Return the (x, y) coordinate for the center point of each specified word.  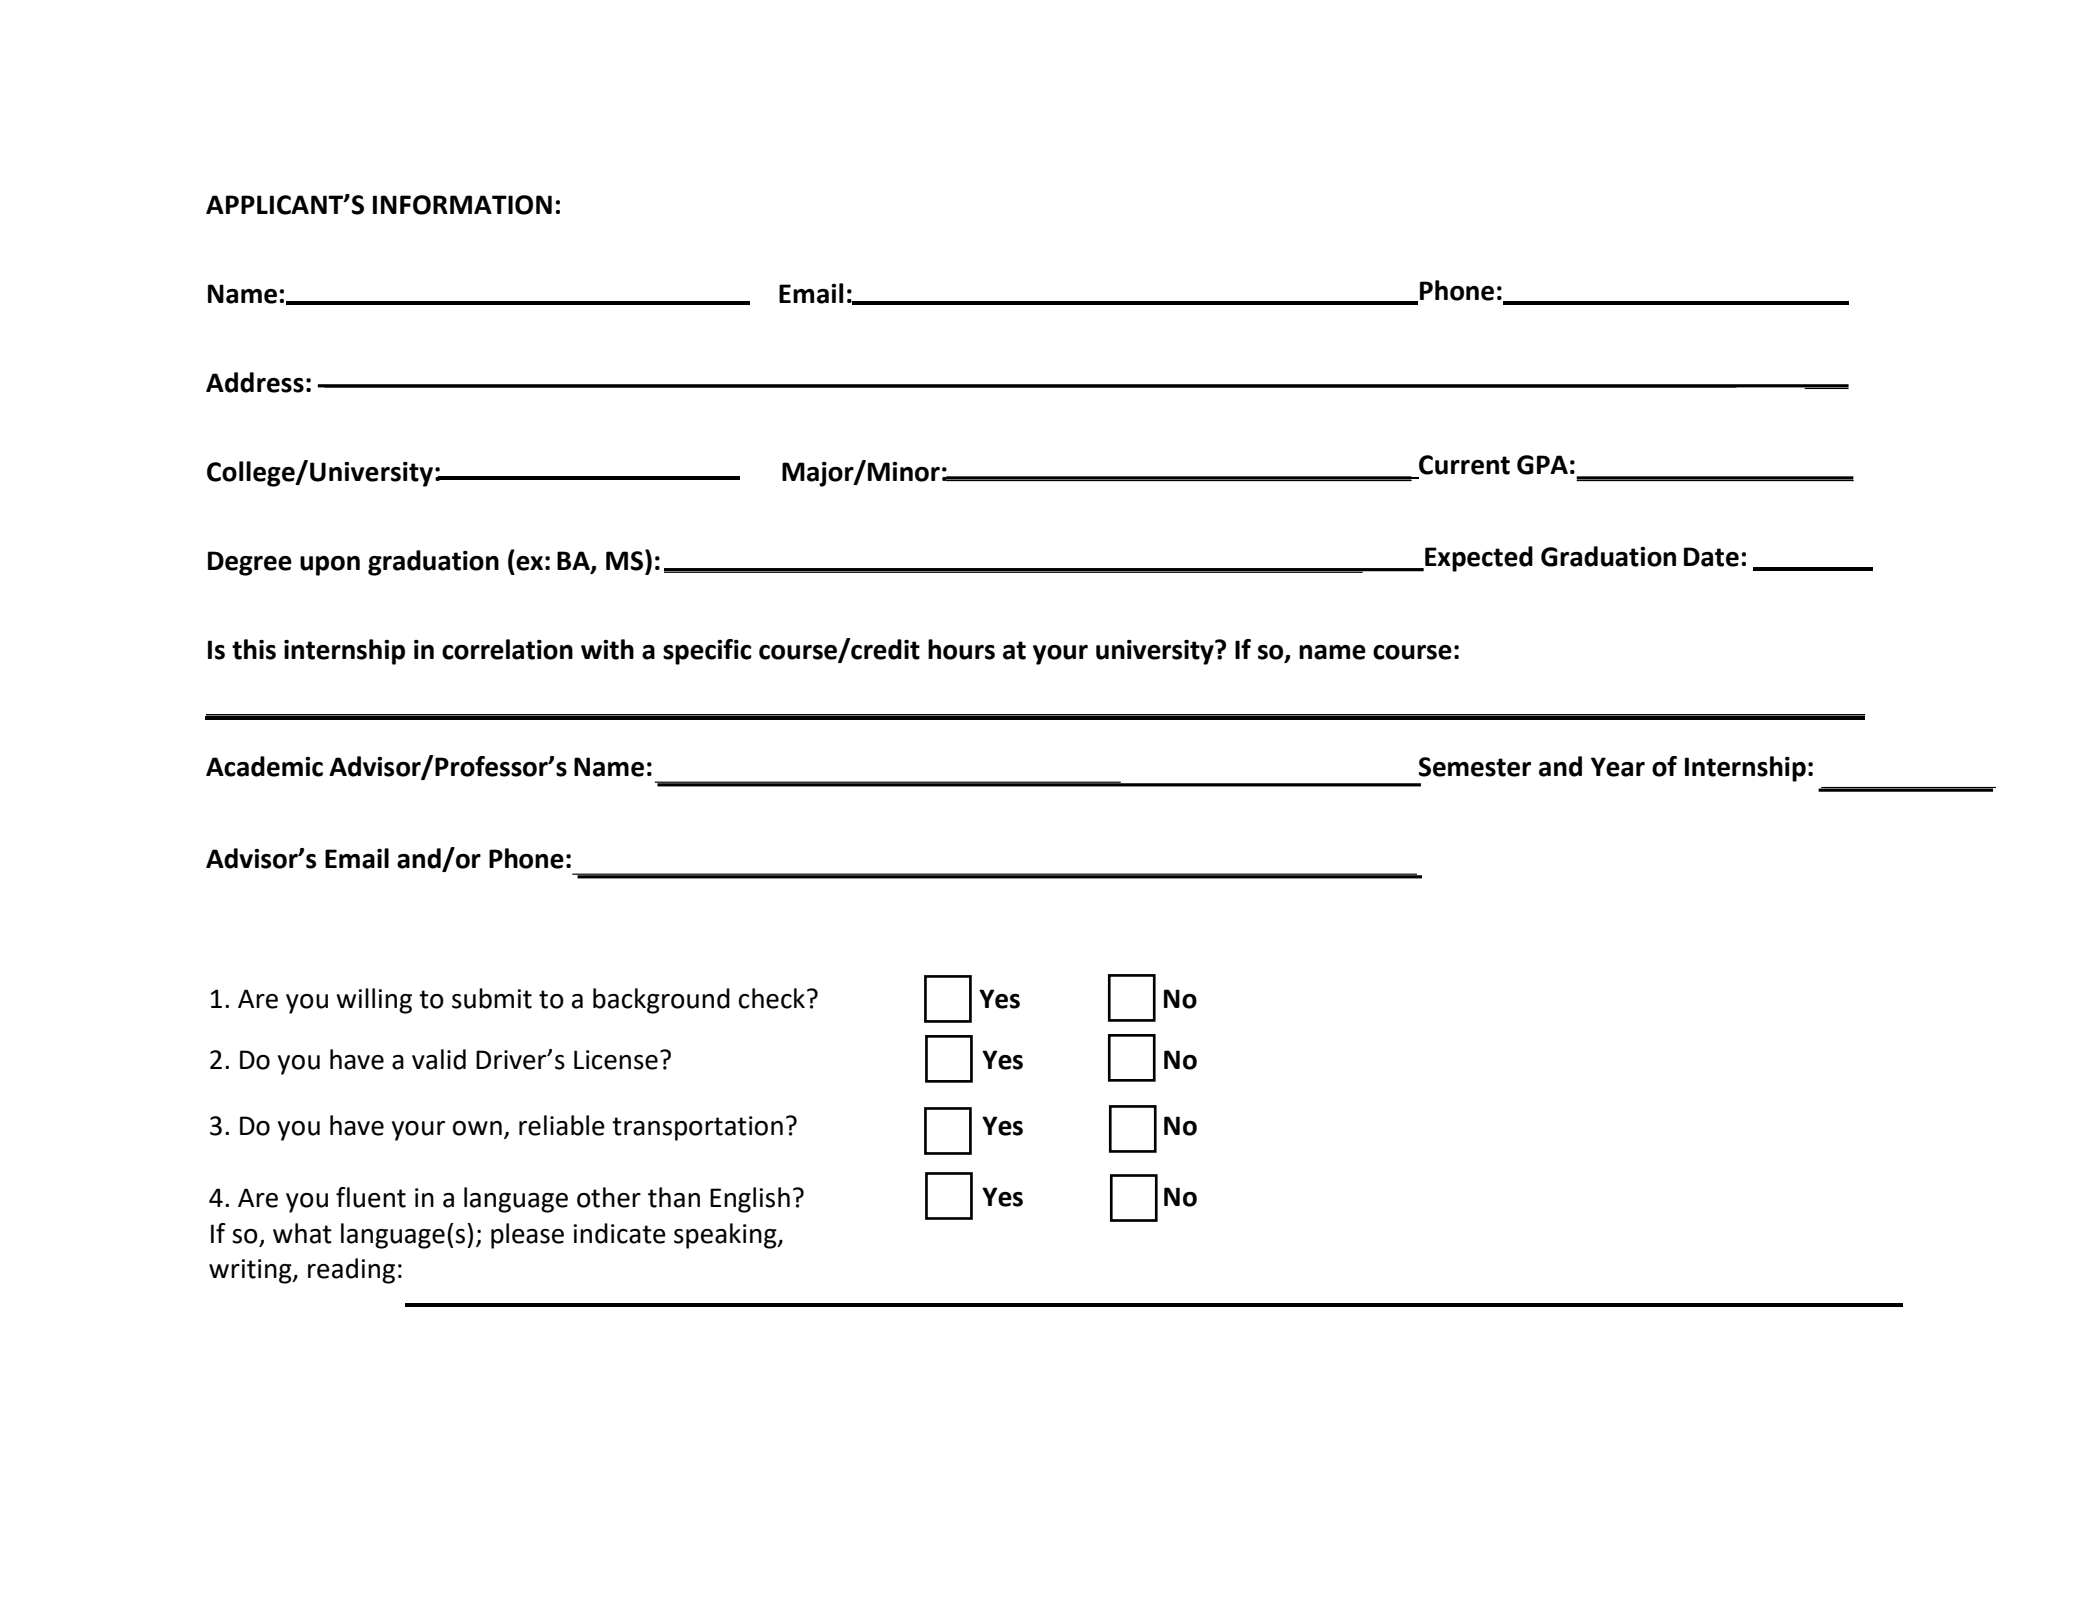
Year (1618, 767)
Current (1464, 465)
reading (351, 1271)
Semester (1474, 767)
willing (374, 1001)
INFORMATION (462, 205)
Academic (264, 766)
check (772, 998)
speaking (726, 1236)
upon (330, 566)
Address (255, 382)
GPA (1542, 465)
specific (707, 652)
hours (961, 649)
